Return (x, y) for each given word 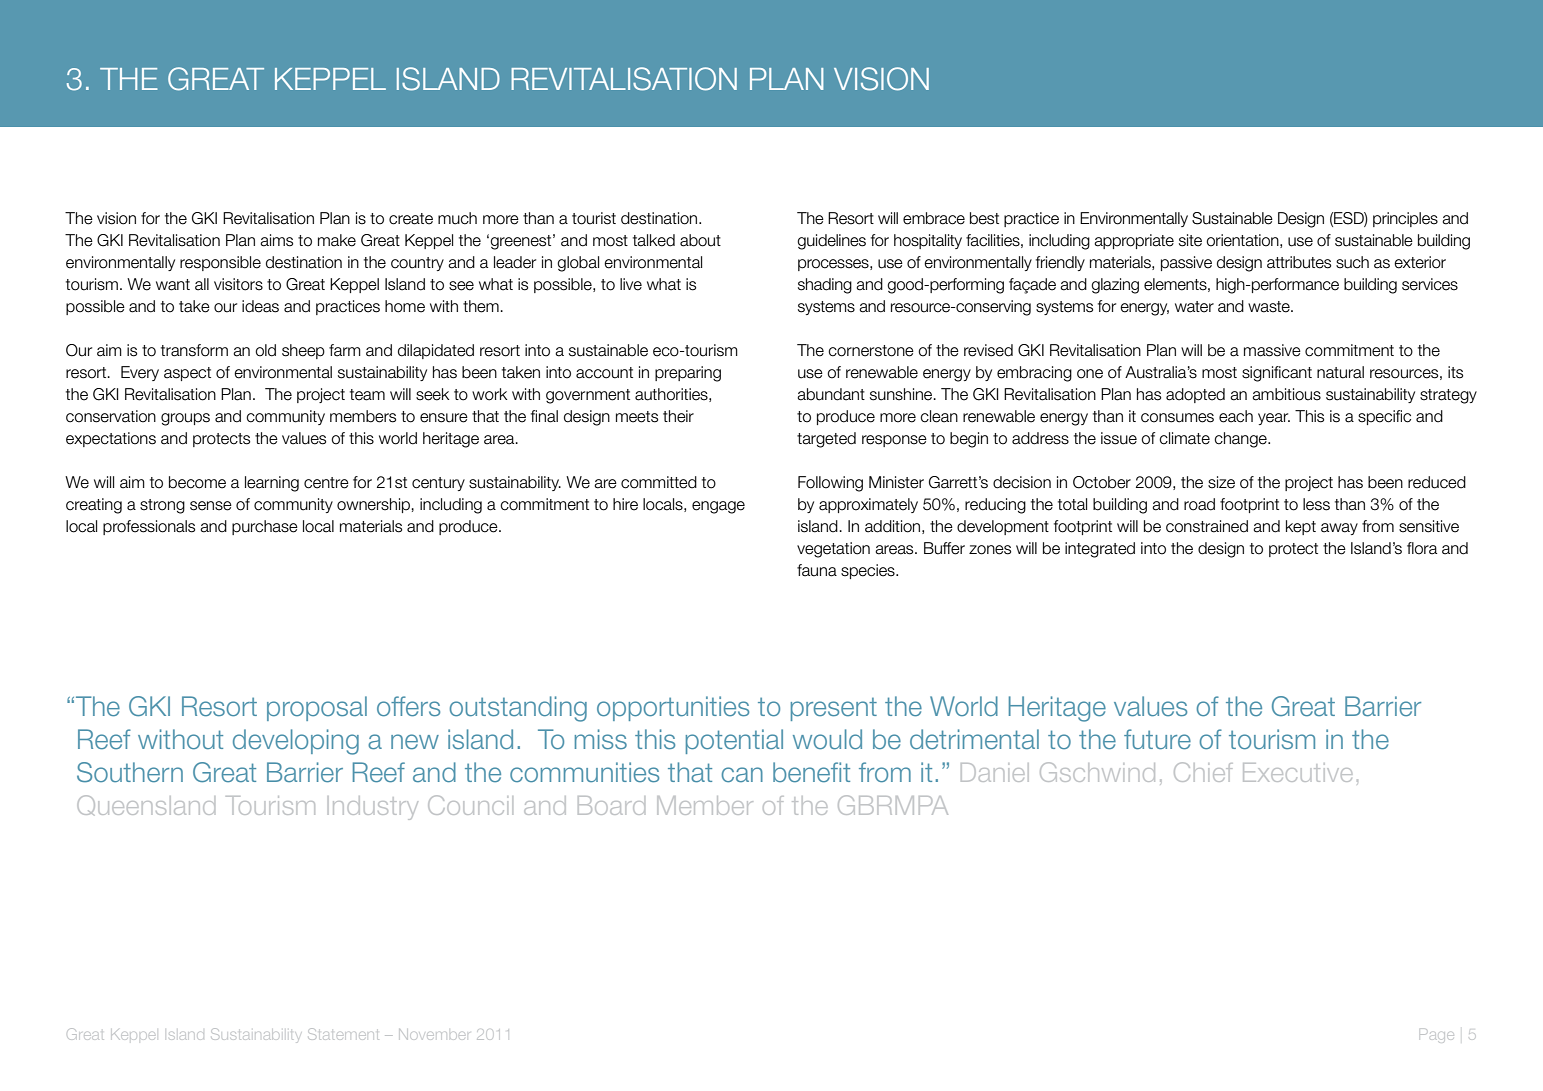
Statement (344, 1034)
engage (718, 507)
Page (1437, 1034)
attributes (1299, 262)
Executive (1297, 772)
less (1316, 504)
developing (296, 742)
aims (276, 240)
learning (272, 484)
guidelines (831, 242)
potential (734, 741)
